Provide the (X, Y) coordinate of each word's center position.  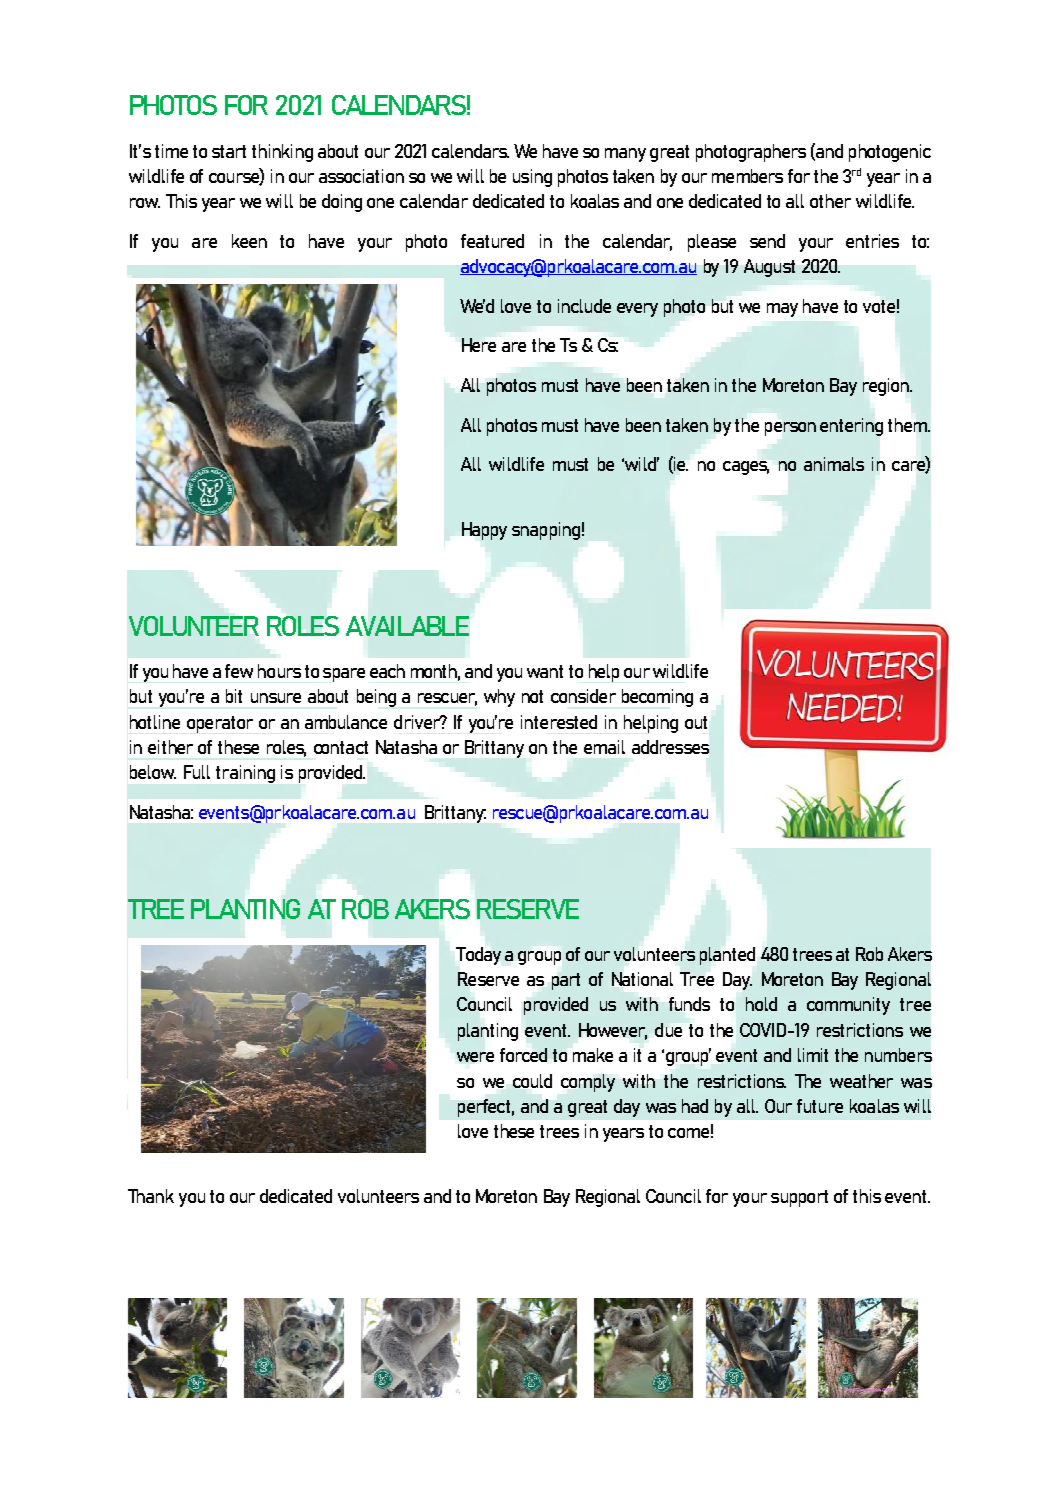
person (790, 429)
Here (479, 345)
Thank (151, 1196)
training (245, 774)
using (532, 178)
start (229, 151)
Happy (484, 531)
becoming (657, 698)
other (830, 201)
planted (727, 956)
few (239, 671)
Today (478, 956)
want (545, 671)
